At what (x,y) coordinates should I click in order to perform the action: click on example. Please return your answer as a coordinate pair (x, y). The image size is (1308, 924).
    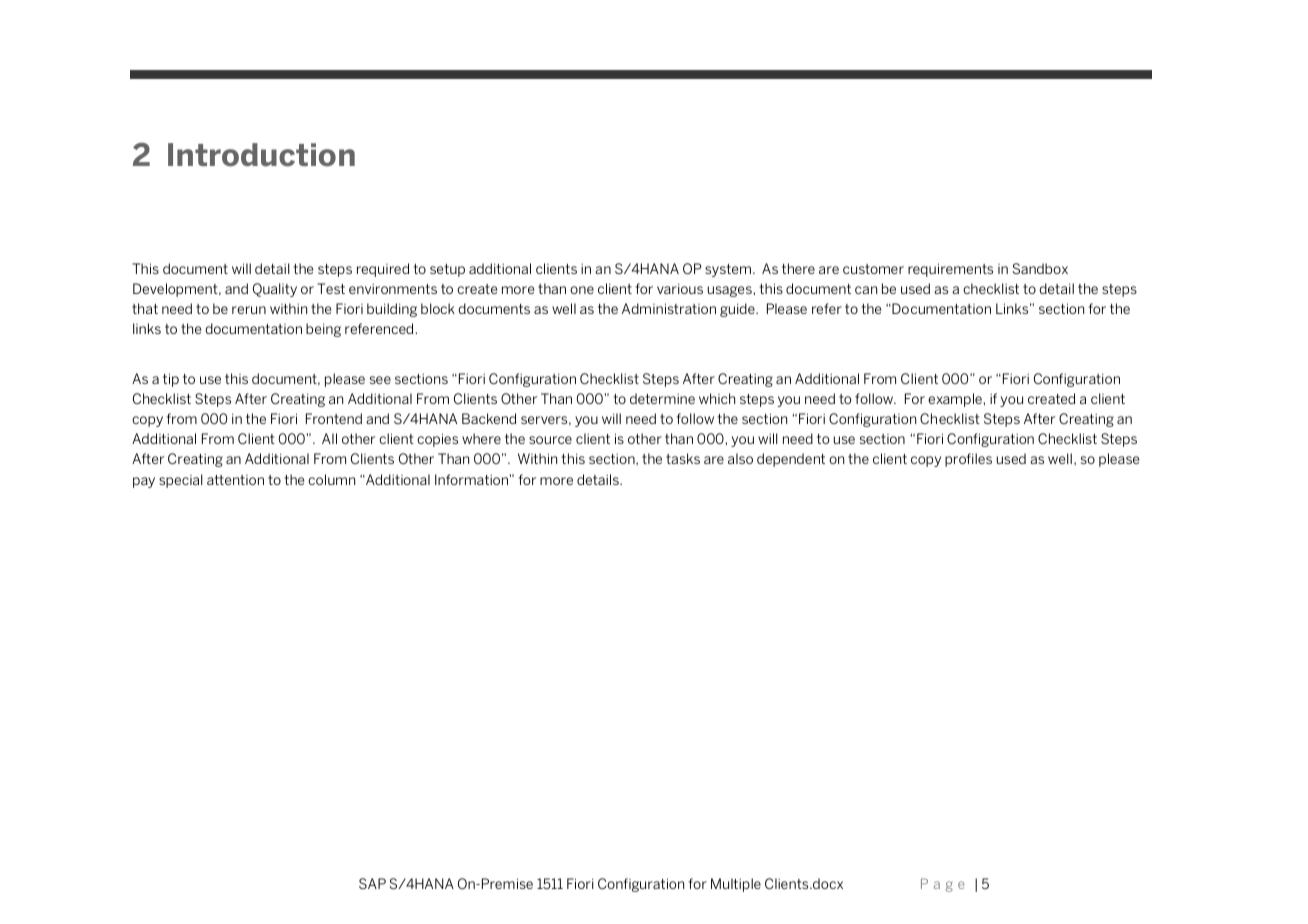
    Looking at the image, I should click on (956, 400).
